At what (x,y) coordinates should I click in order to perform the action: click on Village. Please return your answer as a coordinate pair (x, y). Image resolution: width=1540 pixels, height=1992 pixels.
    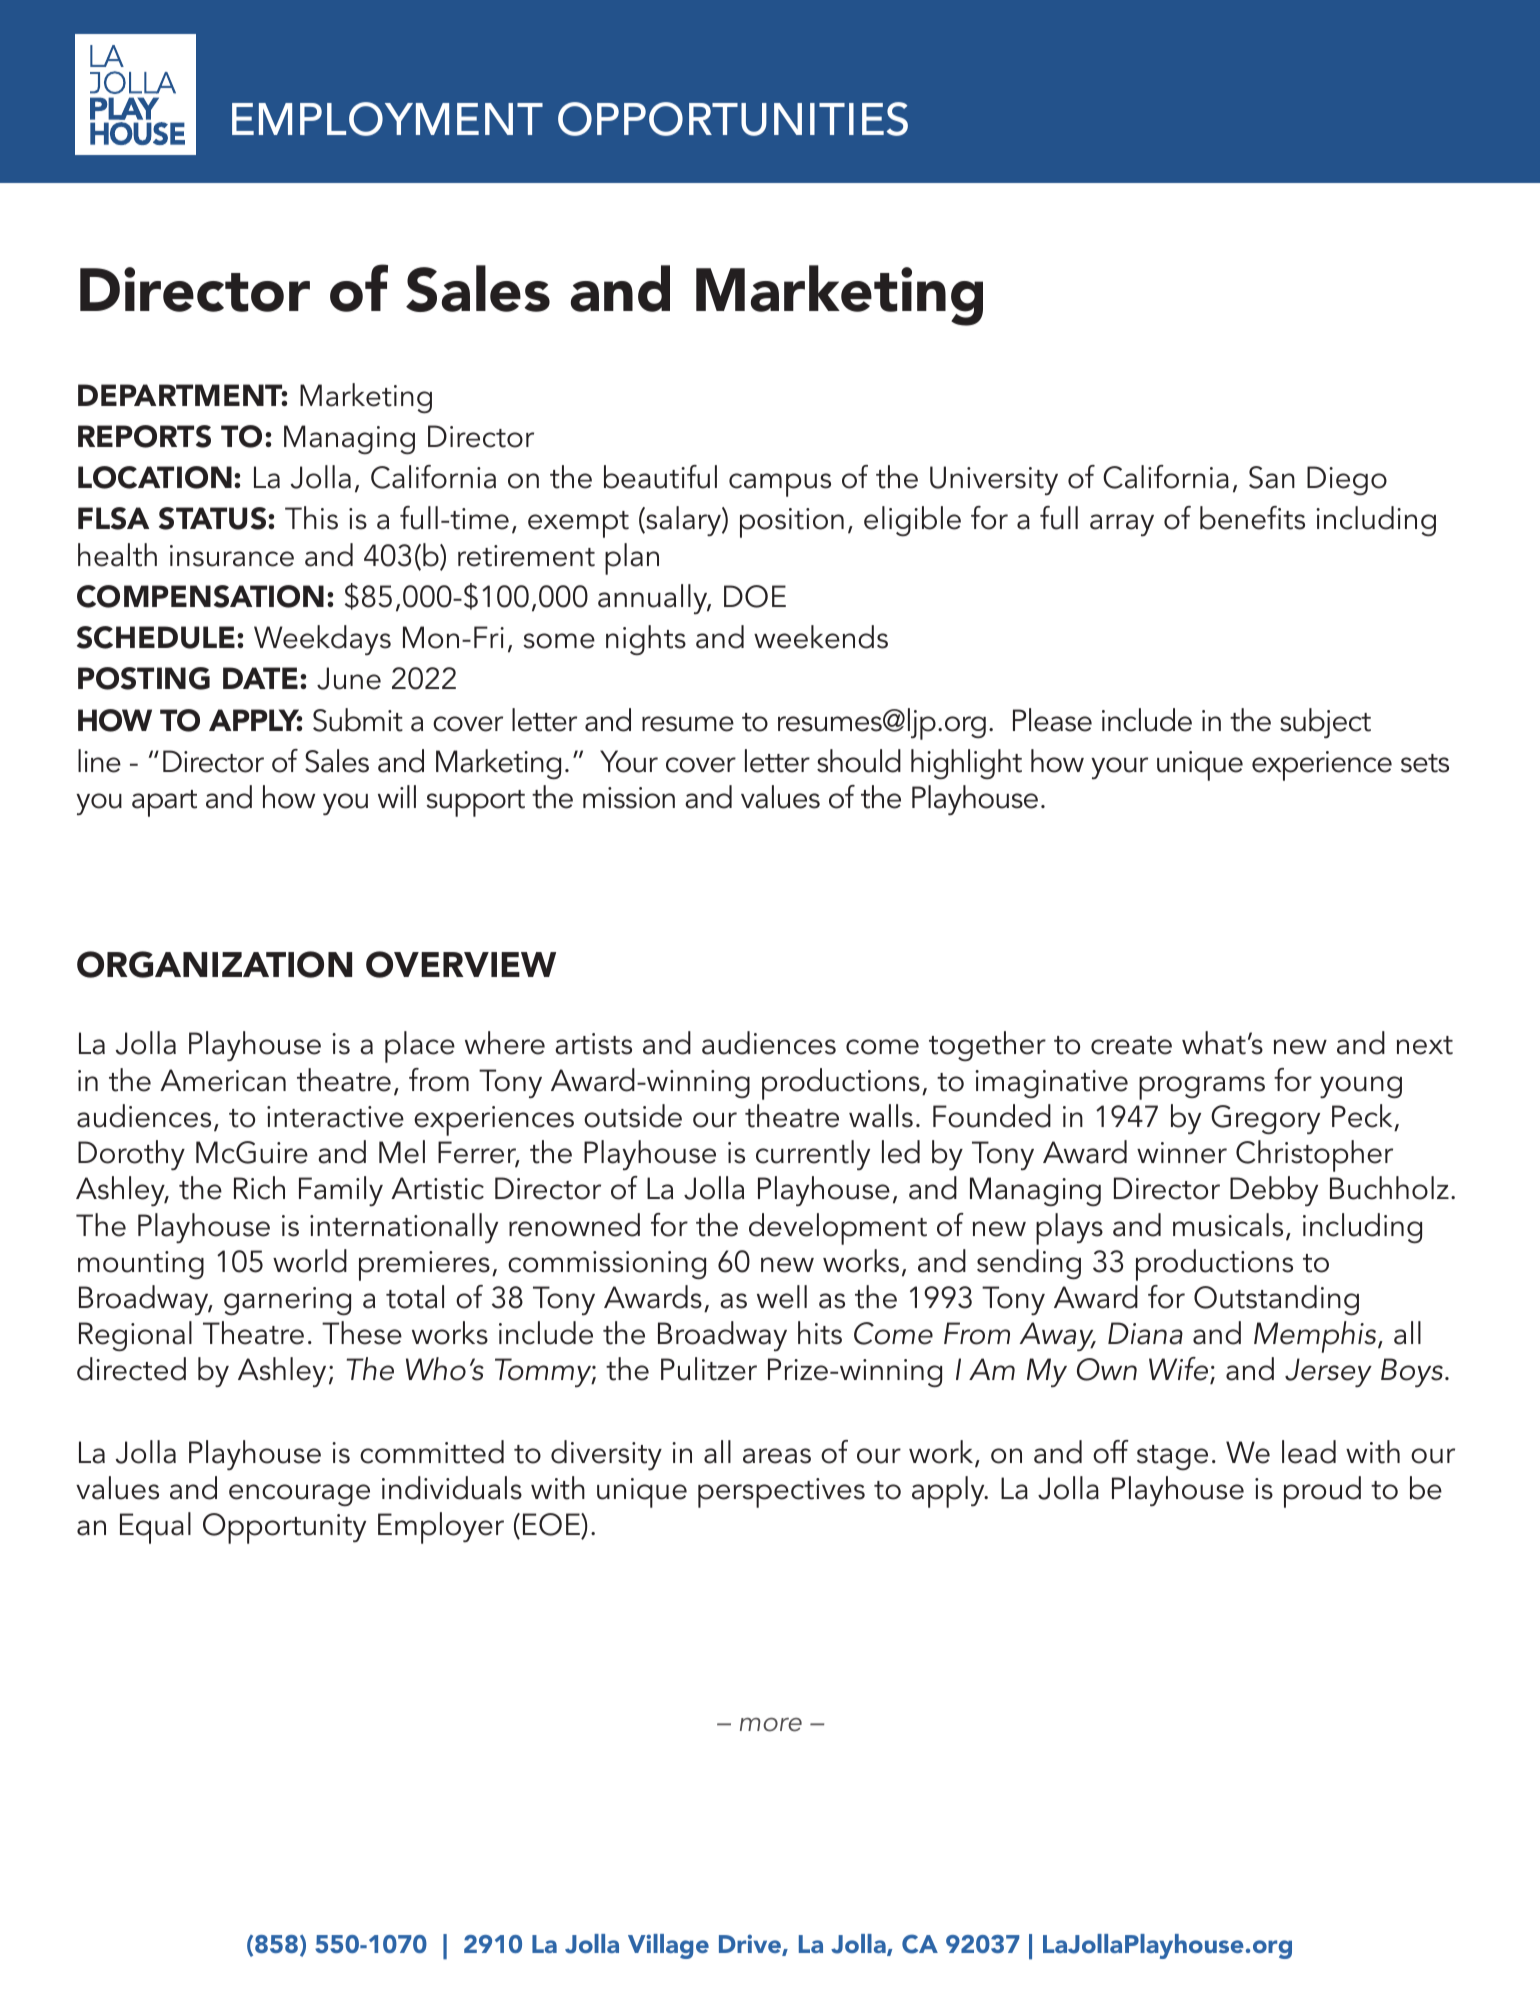
    Looking at the image, I should click on (668, 1946).
